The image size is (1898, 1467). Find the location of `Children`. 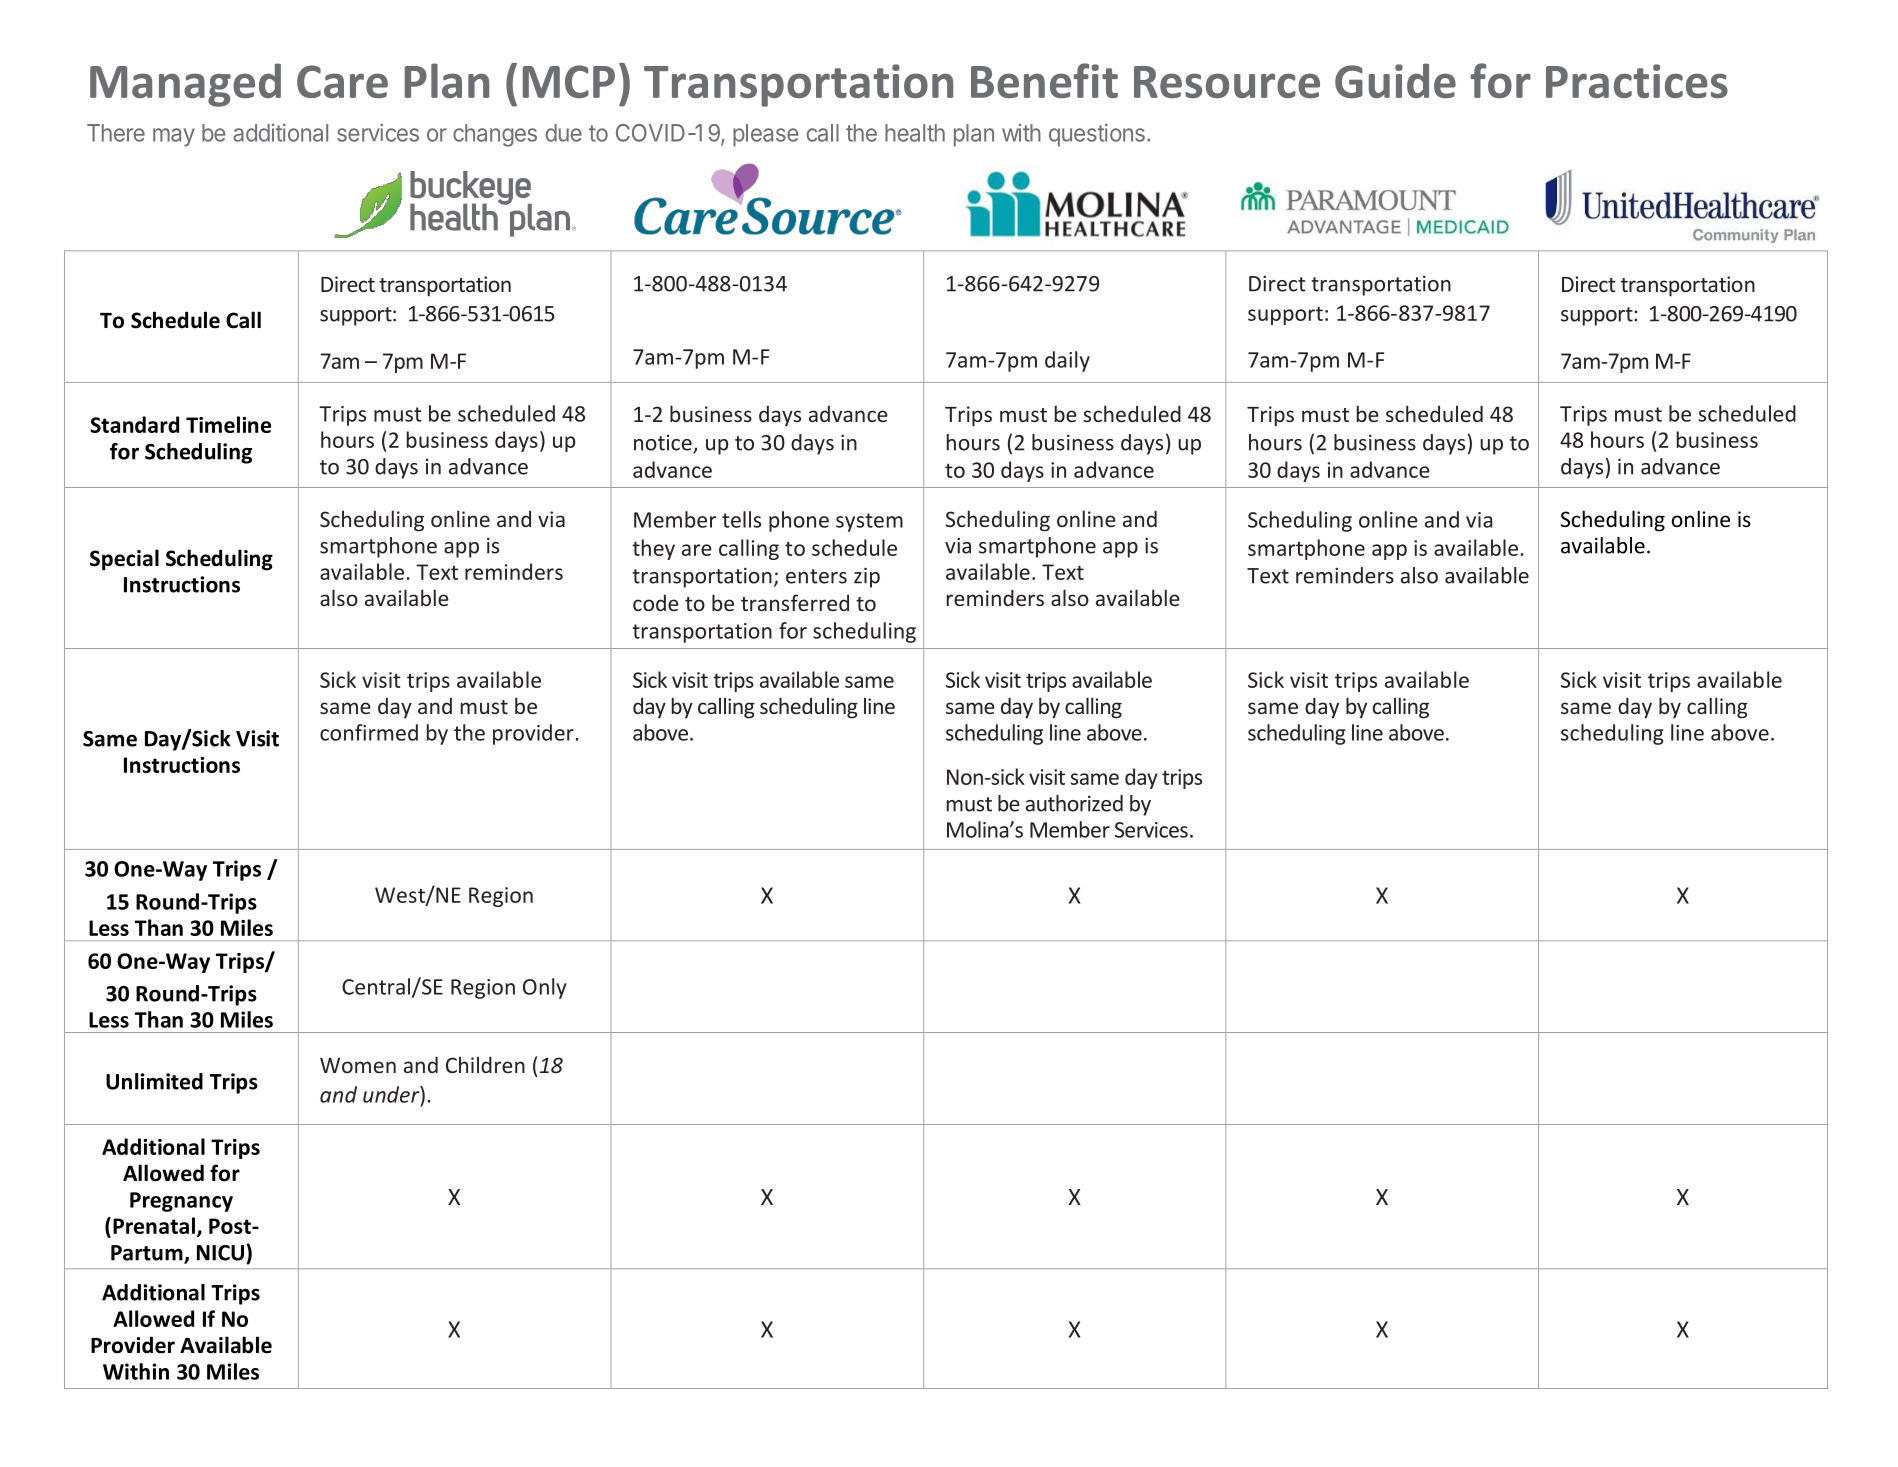

Children is located at coordinates (485, 1064).
